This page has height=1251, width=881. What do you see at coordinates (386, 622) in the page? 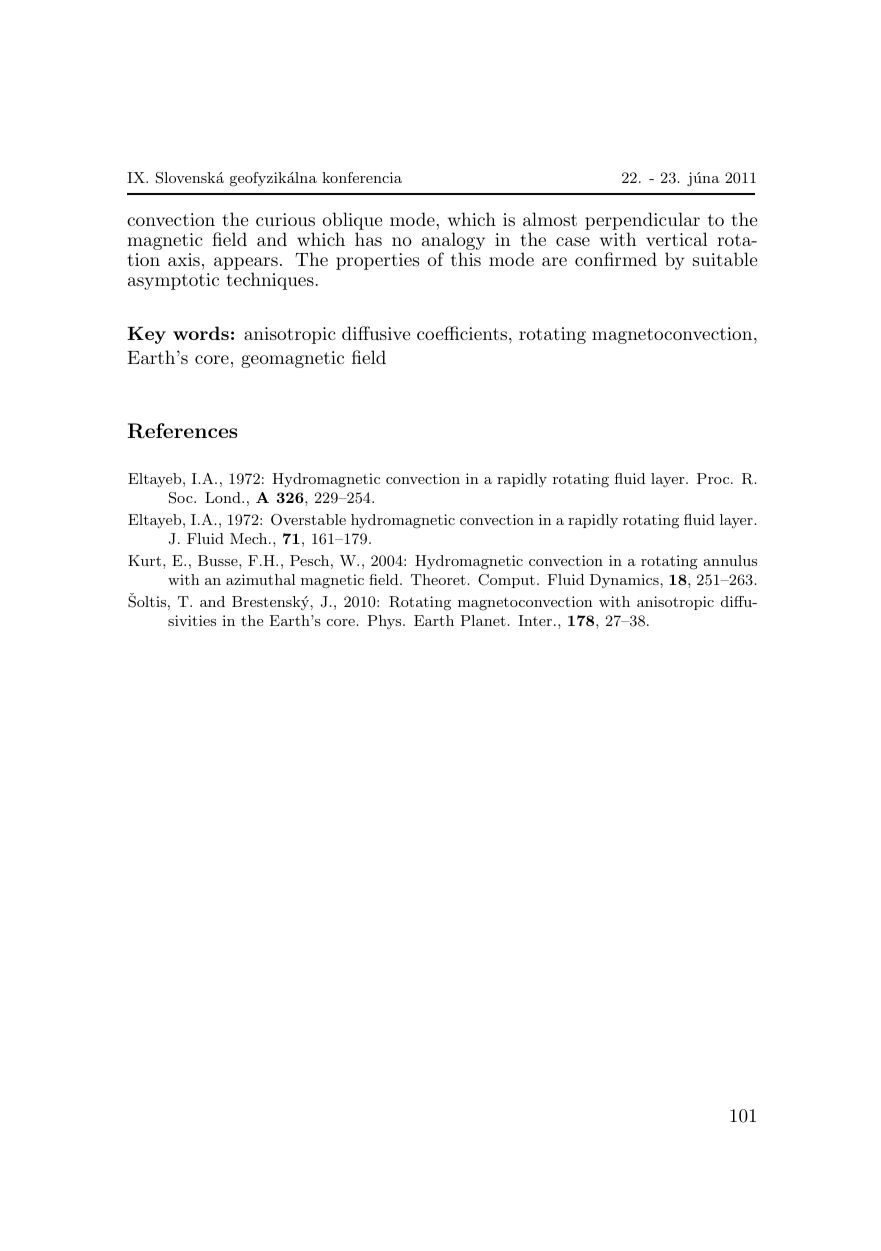
I see `Phys` at bounding box center [386, 622].
